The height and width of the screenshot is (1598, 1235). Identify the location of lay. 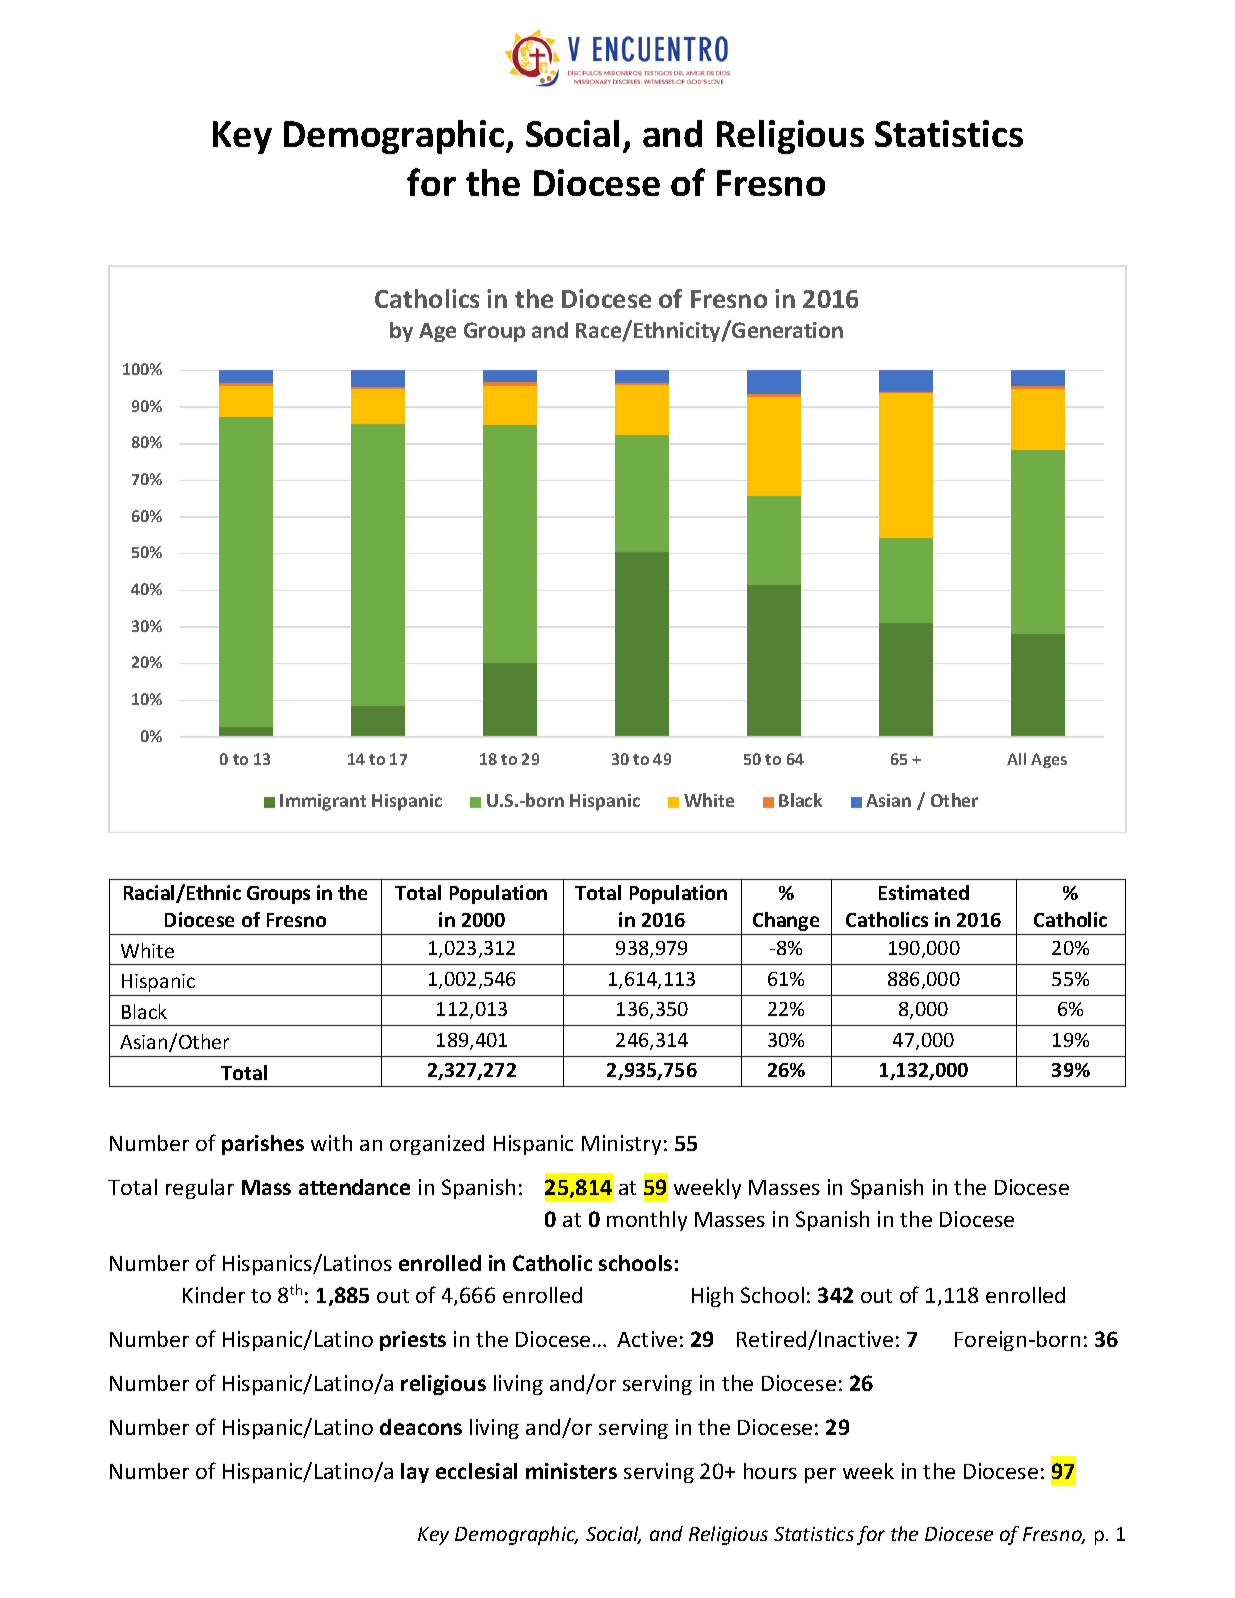
(415, 1473).
